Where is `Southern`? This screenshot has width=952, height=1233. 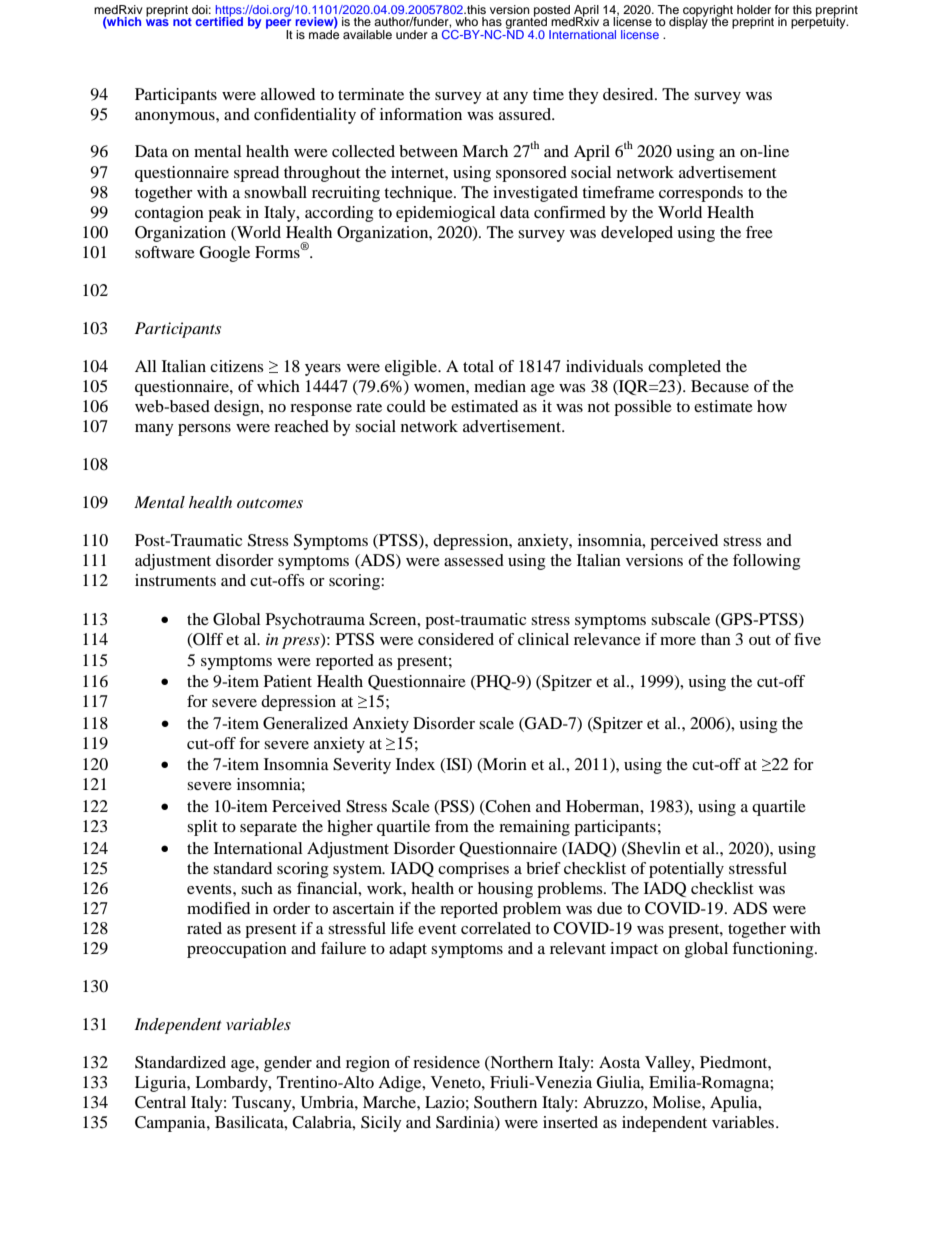
Southern is located at coordinates (505, 1102).
